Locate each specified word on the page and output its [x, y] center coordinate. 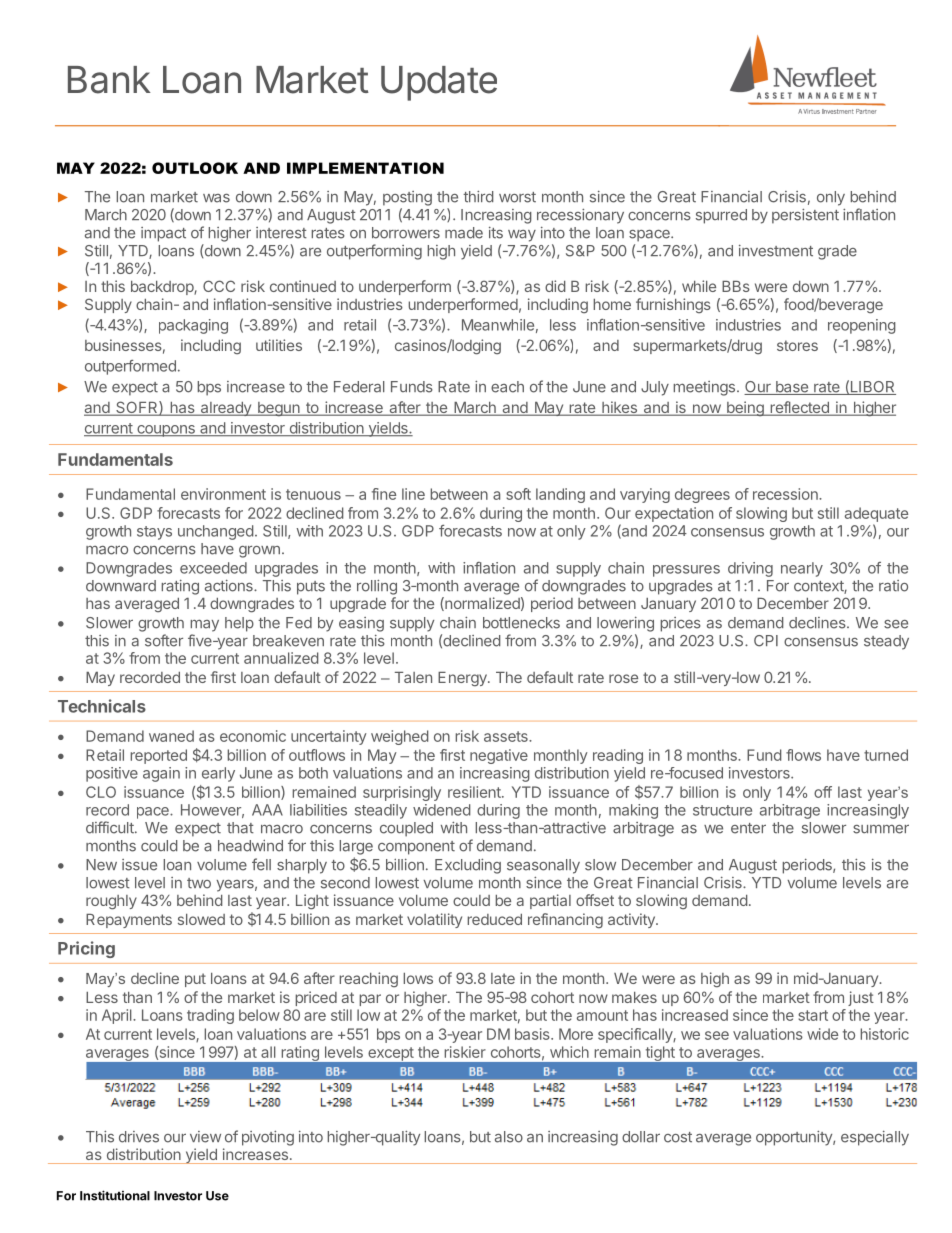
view [205, 1137]
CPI [766, 641]
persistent [805, 216]
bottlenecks [521, 623]
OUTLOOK [195, 168]
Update [439, 83]
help [239, 624]
